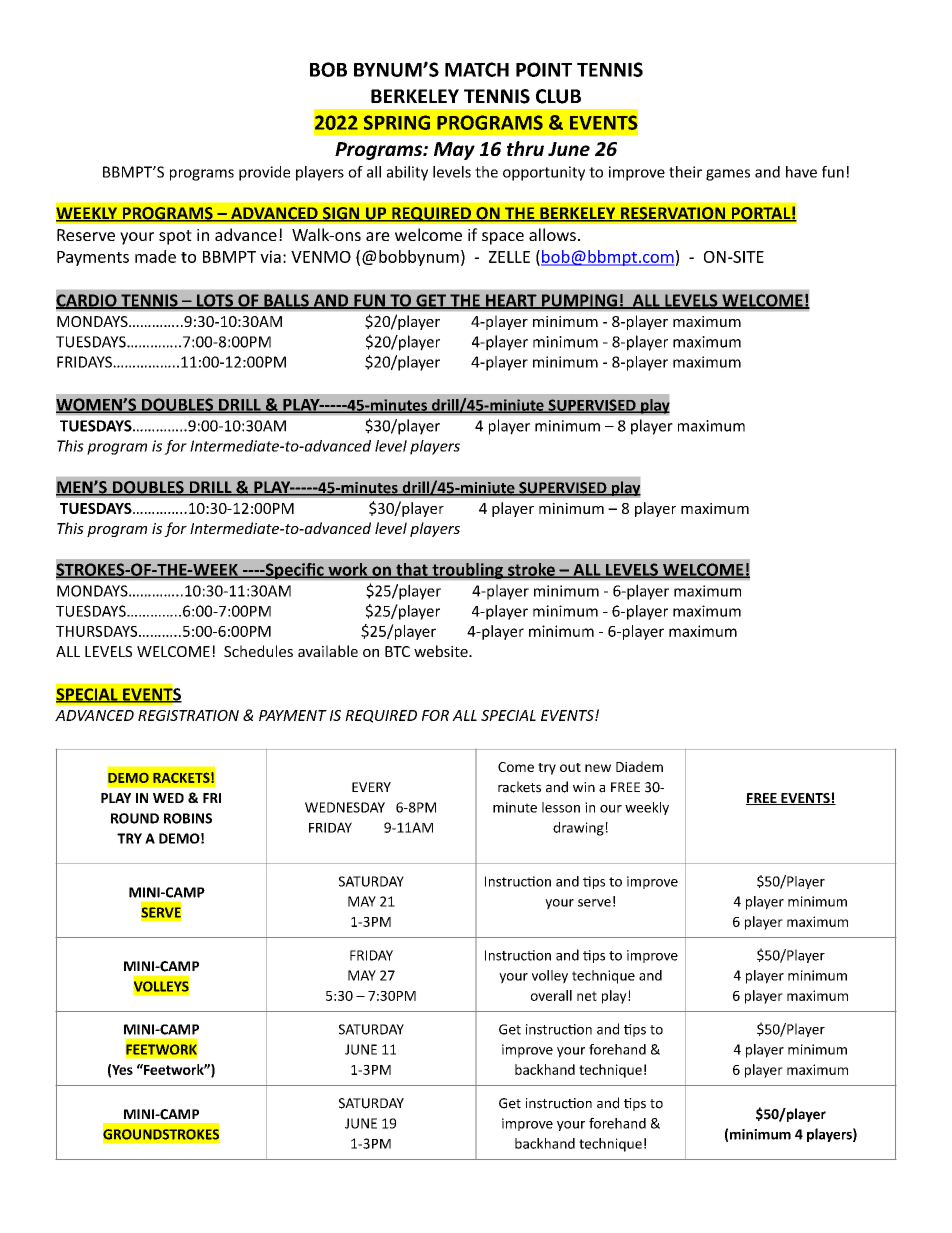 The height and width of the page is (1233, 952). I want to click on net, so click(587, 996).
